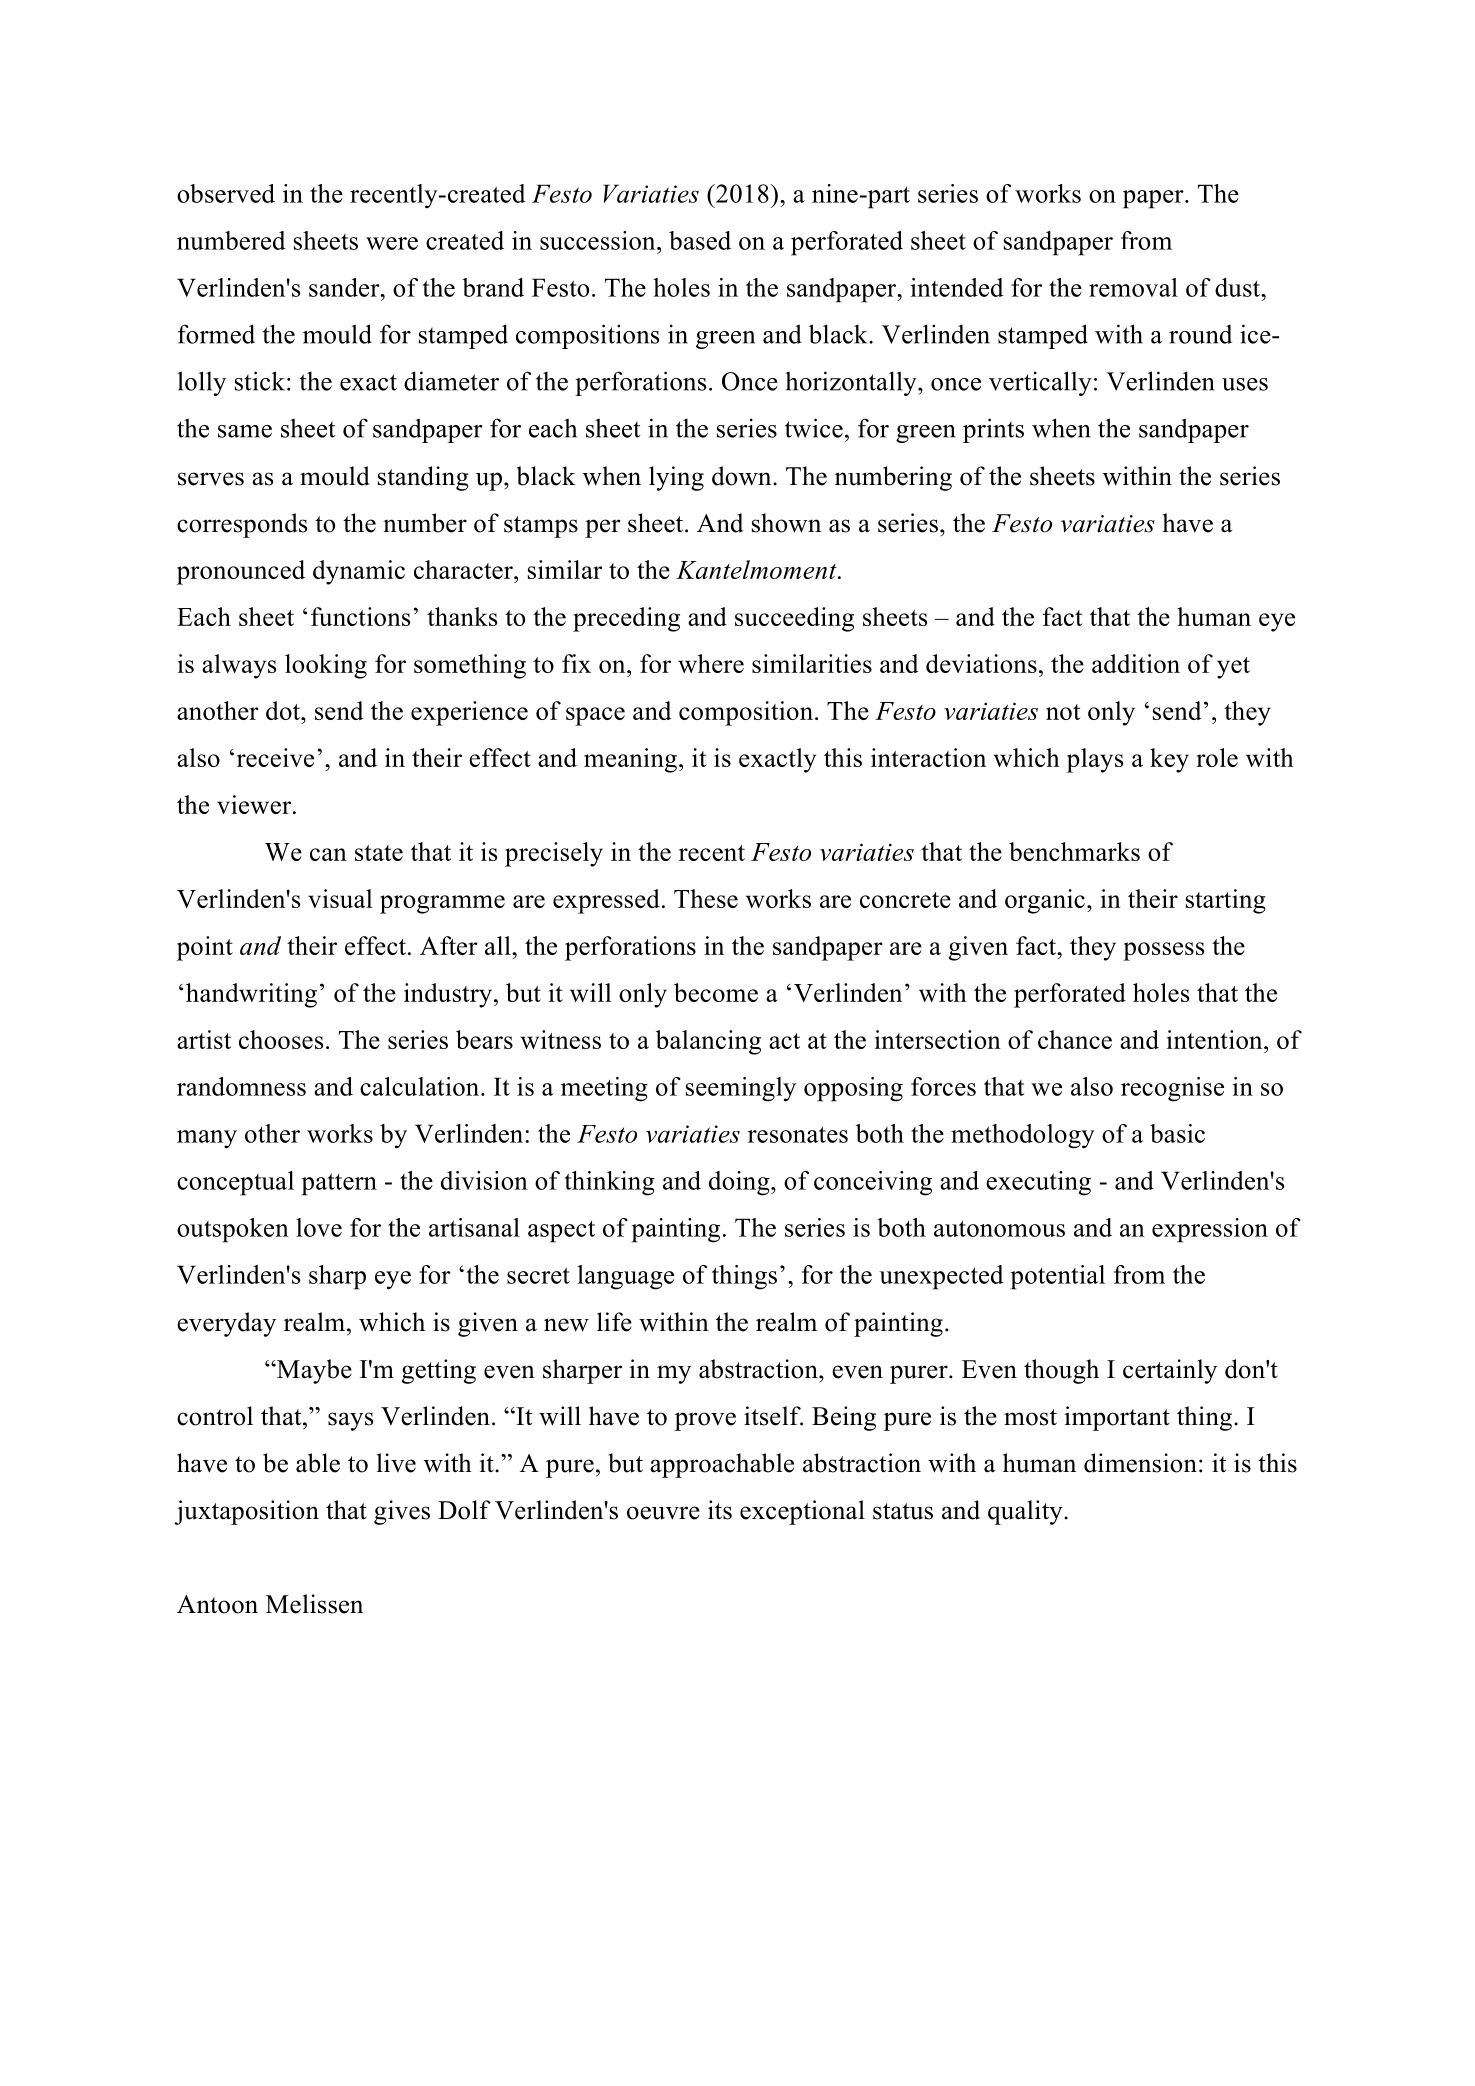 The image size is (1475, 2086). What do you see at coordinates (328, 854) in the image?
I see `can` at bounding box center [328, 854].
